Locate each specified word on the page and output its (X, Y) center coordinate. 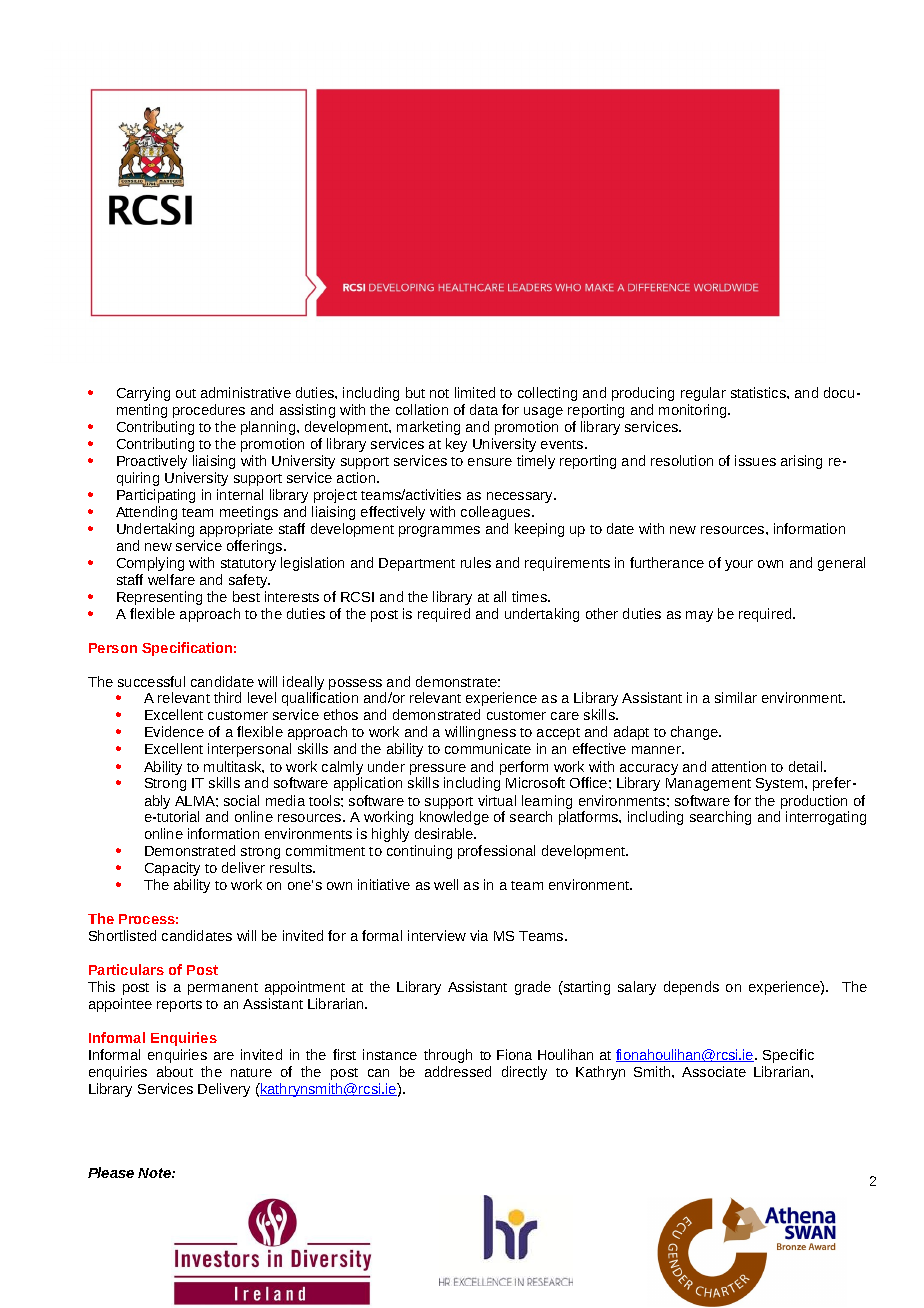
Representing (159, 598)
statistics (759, 392)
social (241, 800)
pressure (438, 771)
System (781, 784)
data (484, 409)
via (479, 935)
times (530, 596)
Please (111, 1172)
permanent (223, 989)
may (699, 616)
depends (691, 988)
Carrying (143, 394)
